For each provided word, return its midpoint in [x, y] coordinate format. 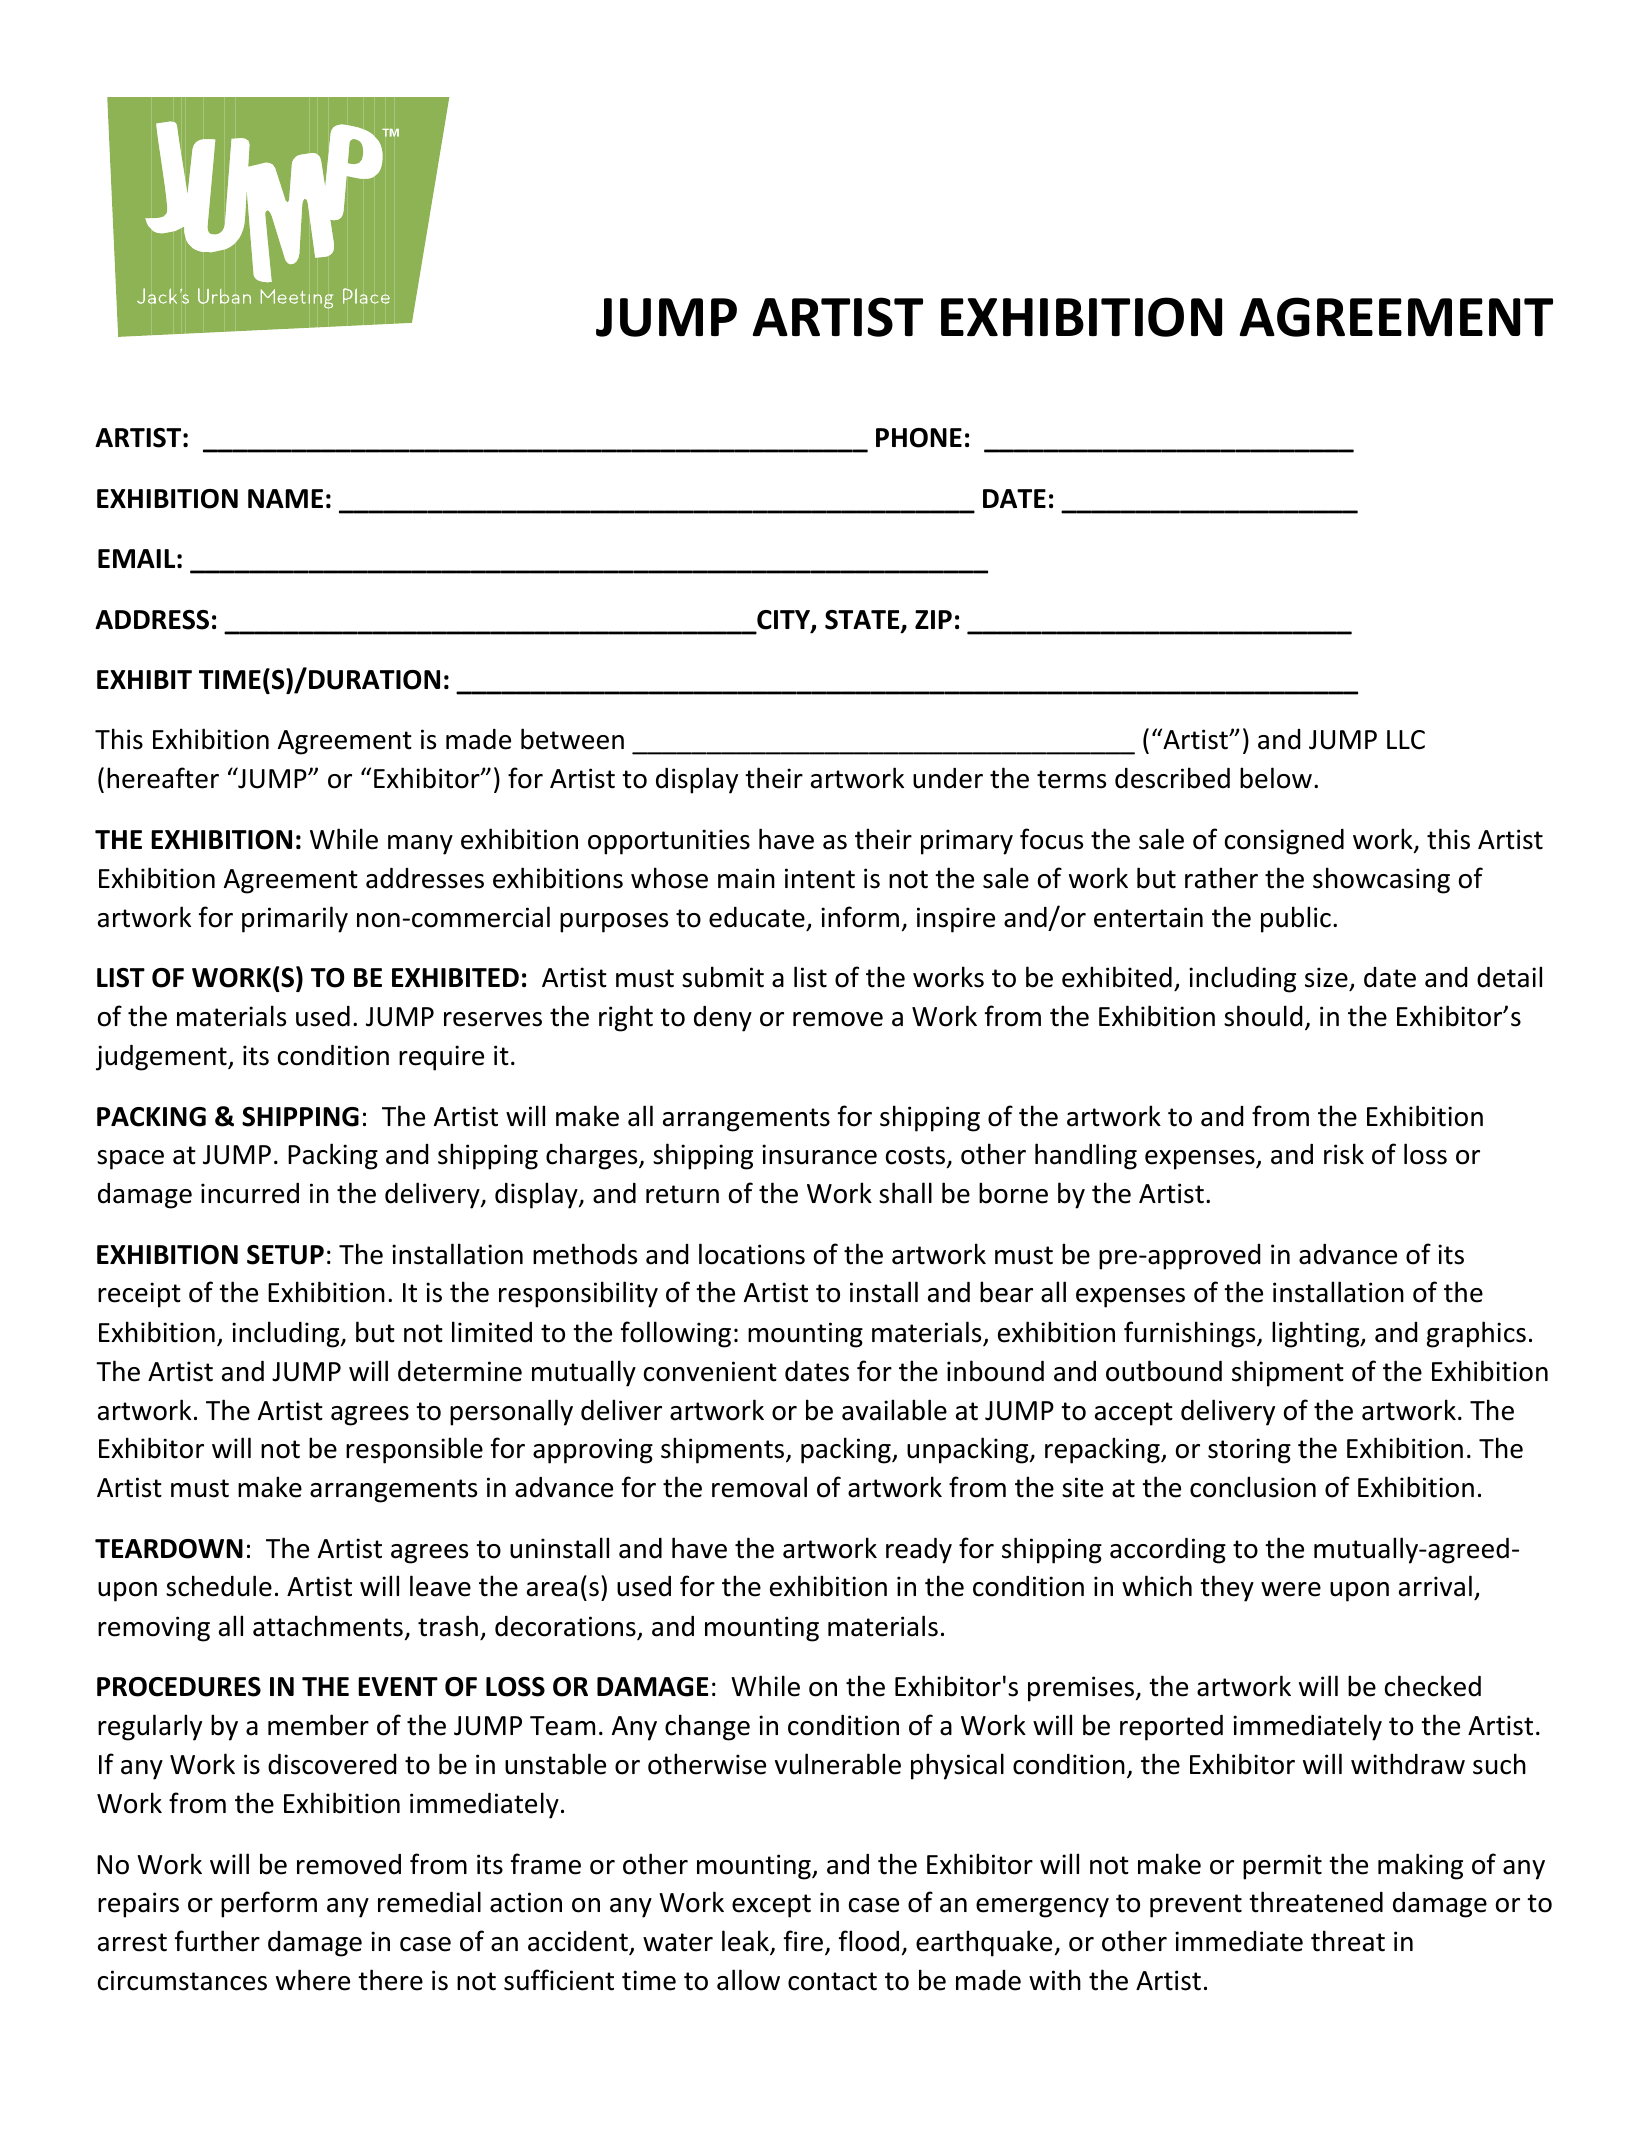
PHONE [919, 438]
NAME [285, 498]
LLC [1406, 740]
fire [803, 1941]
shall [905, 1193]
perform [269, 1904]
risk [1344, 1154]
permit [1282, 1867]
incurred [250, 1193]
